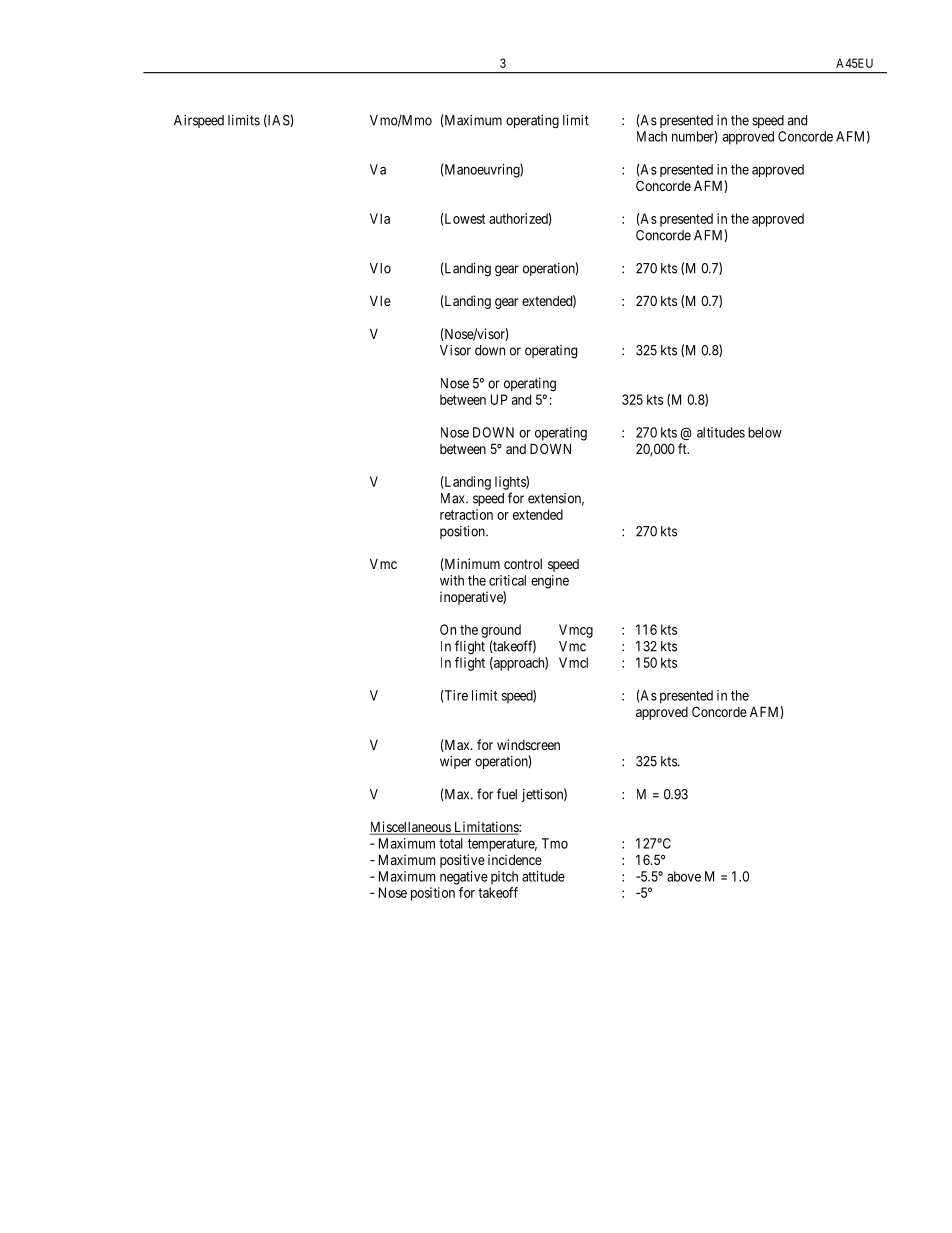 The width and height of the screenshot is (952, 1233). Describe the element at coordinates (556, 499) in the screenshot. I see `extension` at that location.
